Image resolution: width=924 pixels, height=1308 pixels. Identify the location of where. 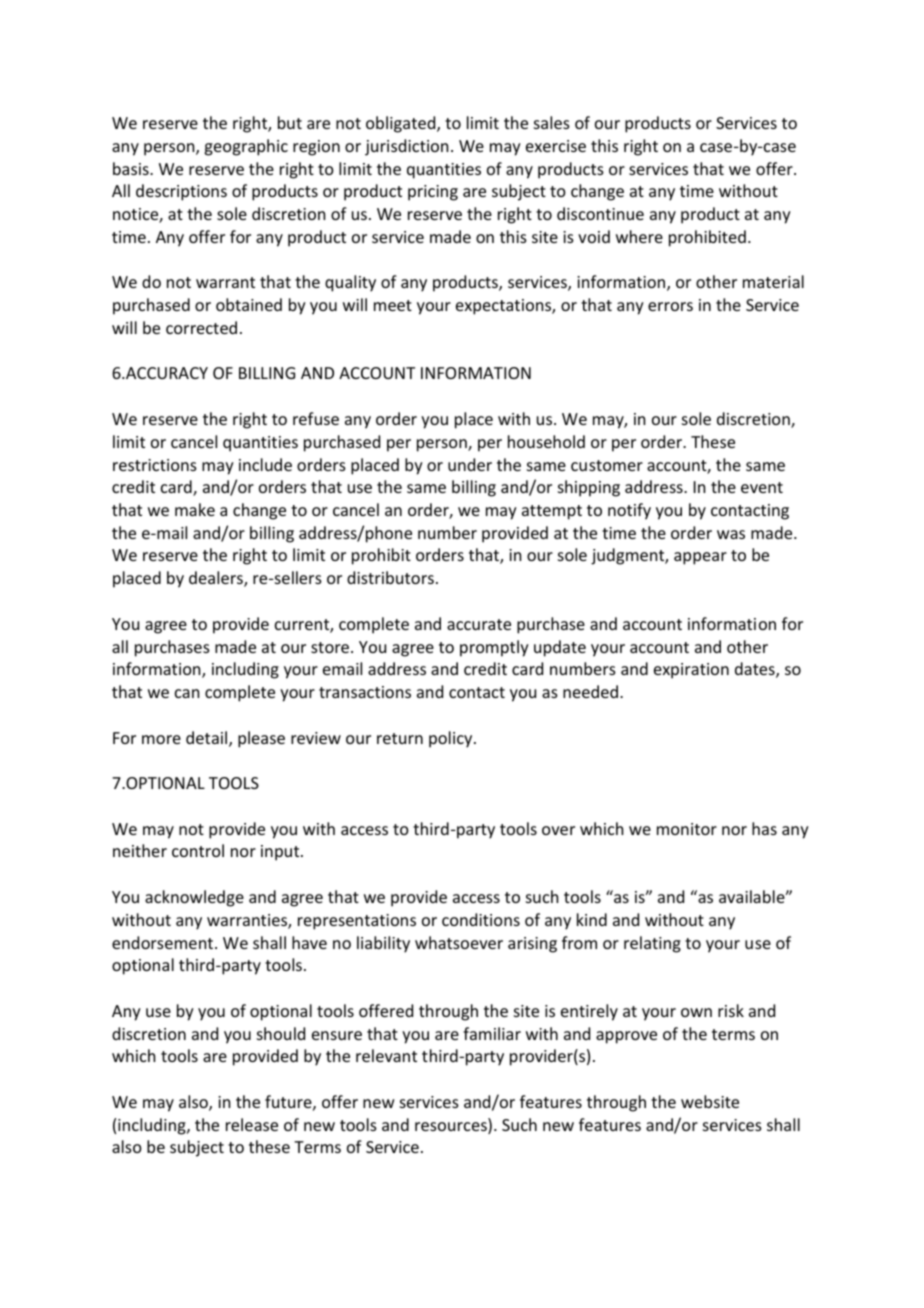
(639, 236).
